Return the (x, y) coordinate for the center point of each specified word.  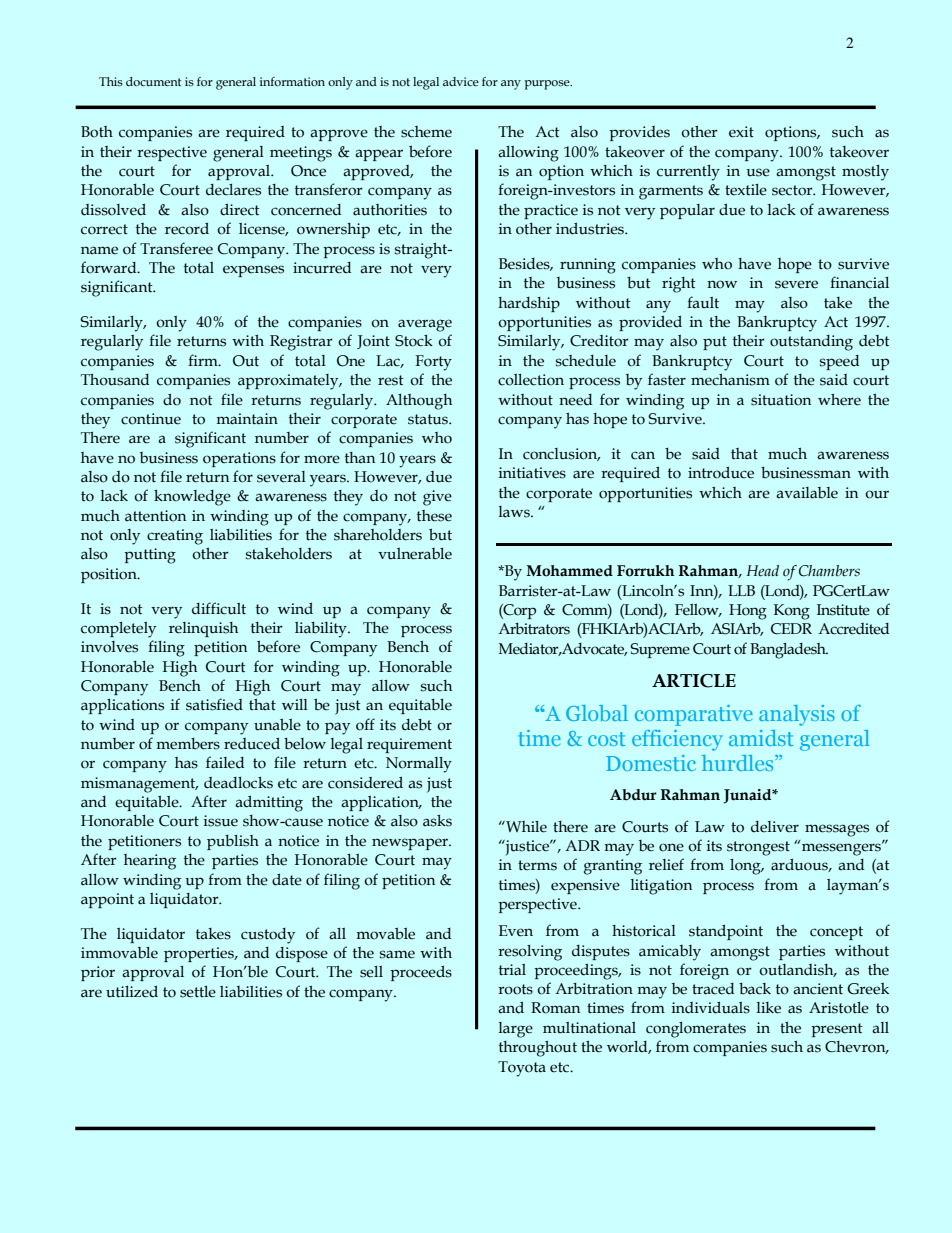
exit (741, 132)
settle (198, 992)
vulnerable (415, 554)
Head (763, 571)
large (516, 1030)
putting (150, 556)
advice (461, 81)
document (153, 81)
